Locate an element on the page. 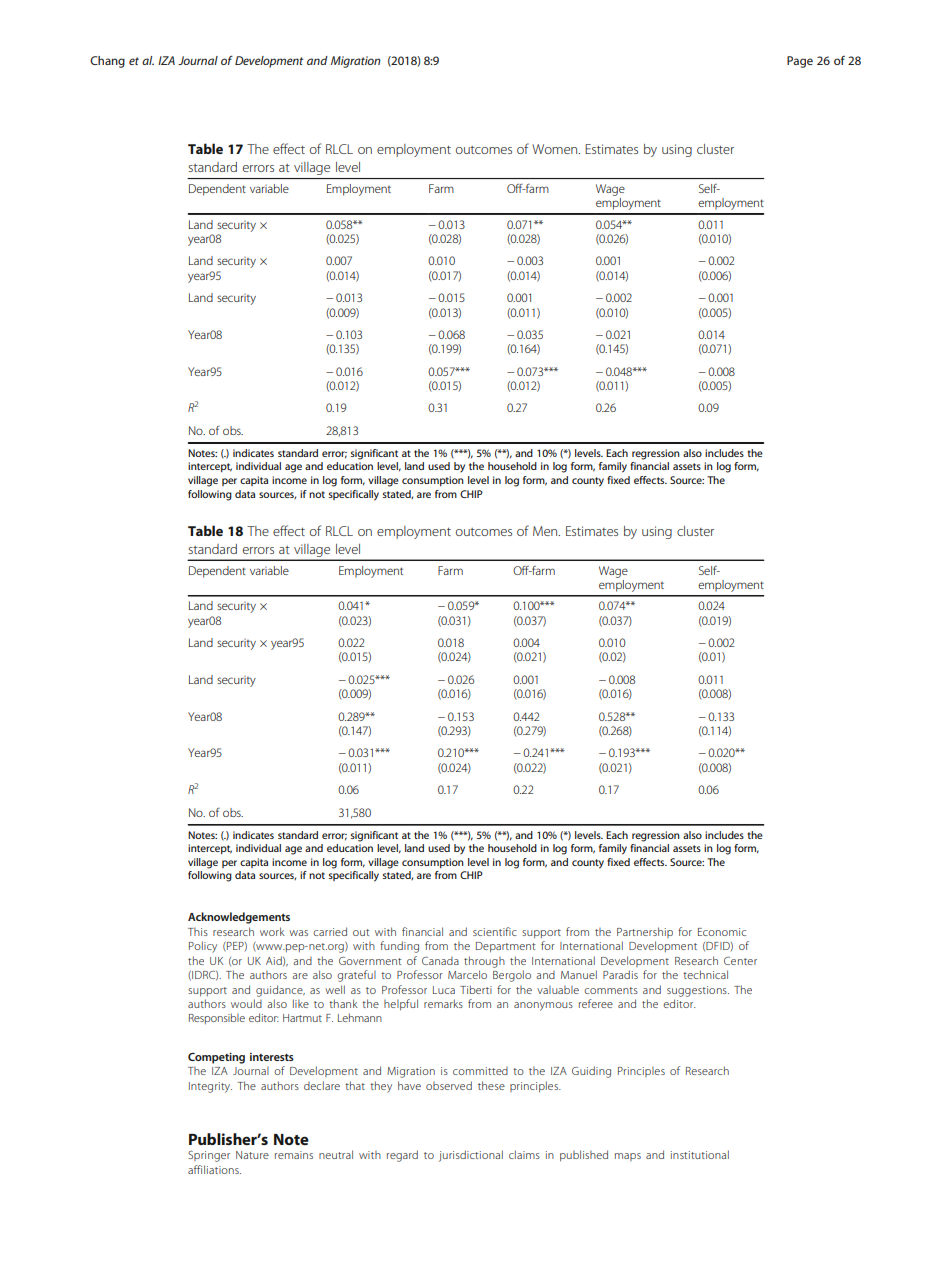 The image size is (952, 1270). Economic is located at coordinates (722, 932).
